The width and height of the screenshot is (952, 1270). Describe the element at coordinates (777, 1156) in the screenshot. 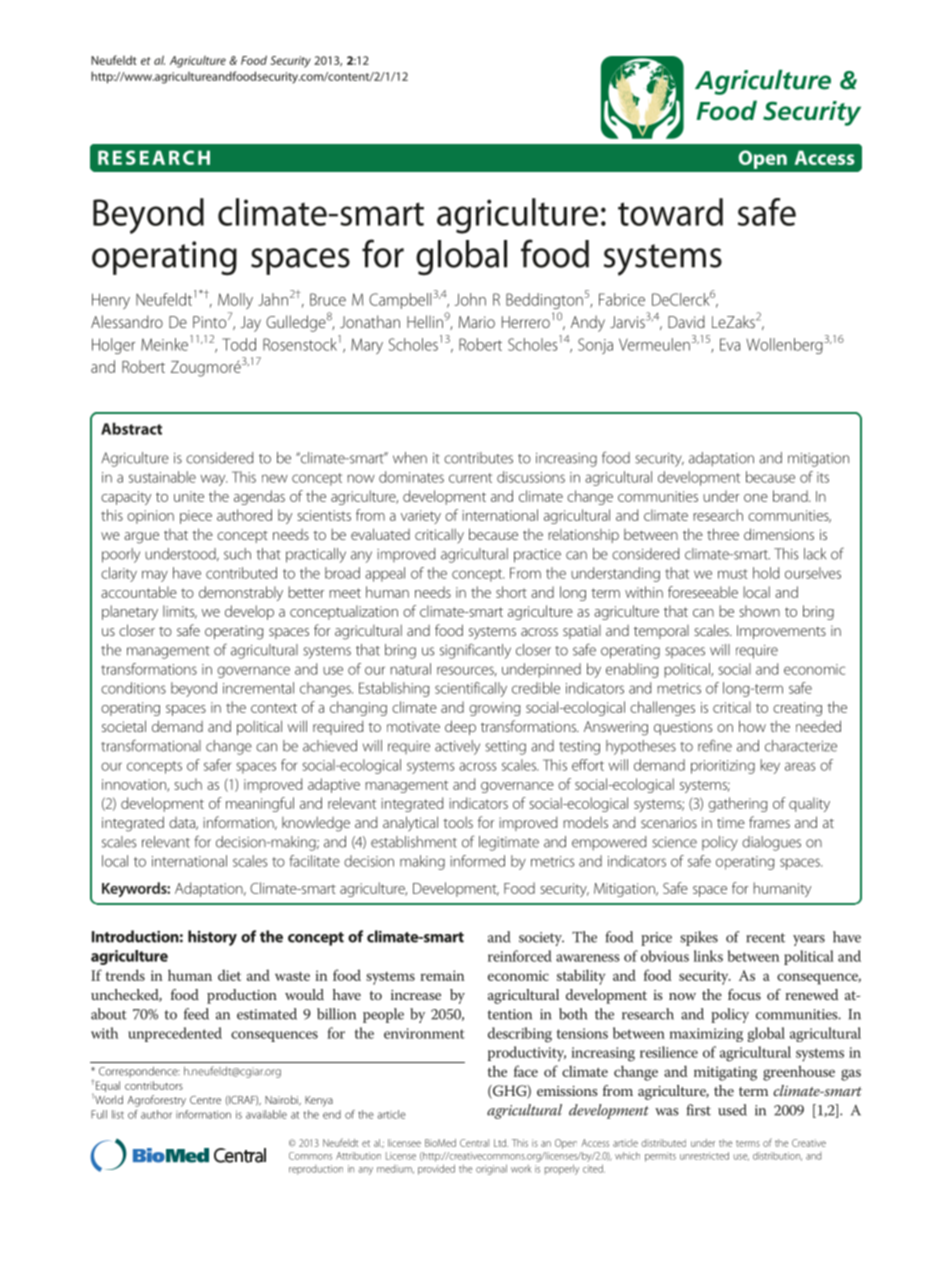

I see `distribution` at that location.
